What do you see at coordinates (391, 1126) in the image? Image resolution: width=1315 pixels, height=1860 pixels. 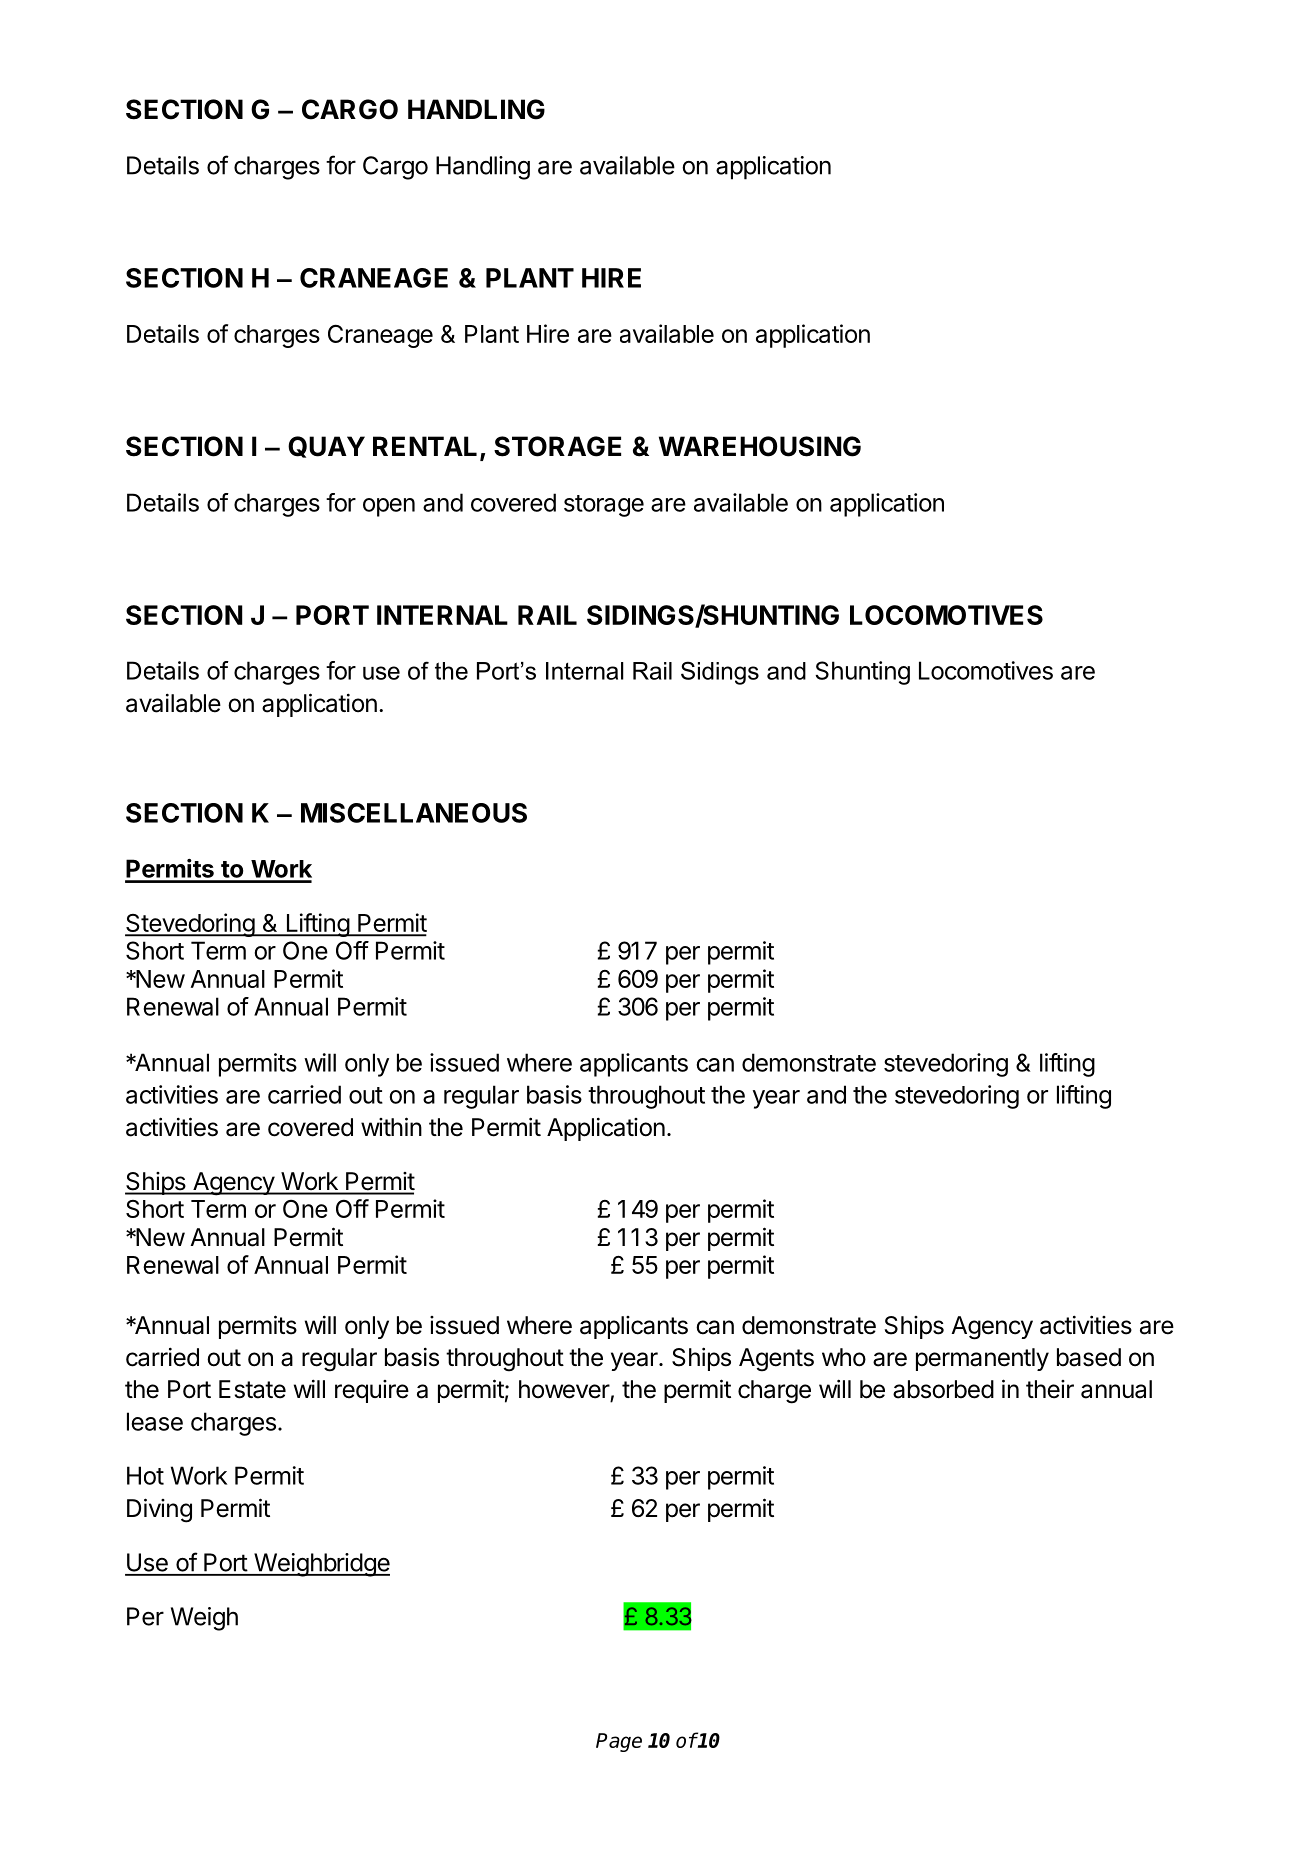 I see `within` at bounding box center [391, 1126].
